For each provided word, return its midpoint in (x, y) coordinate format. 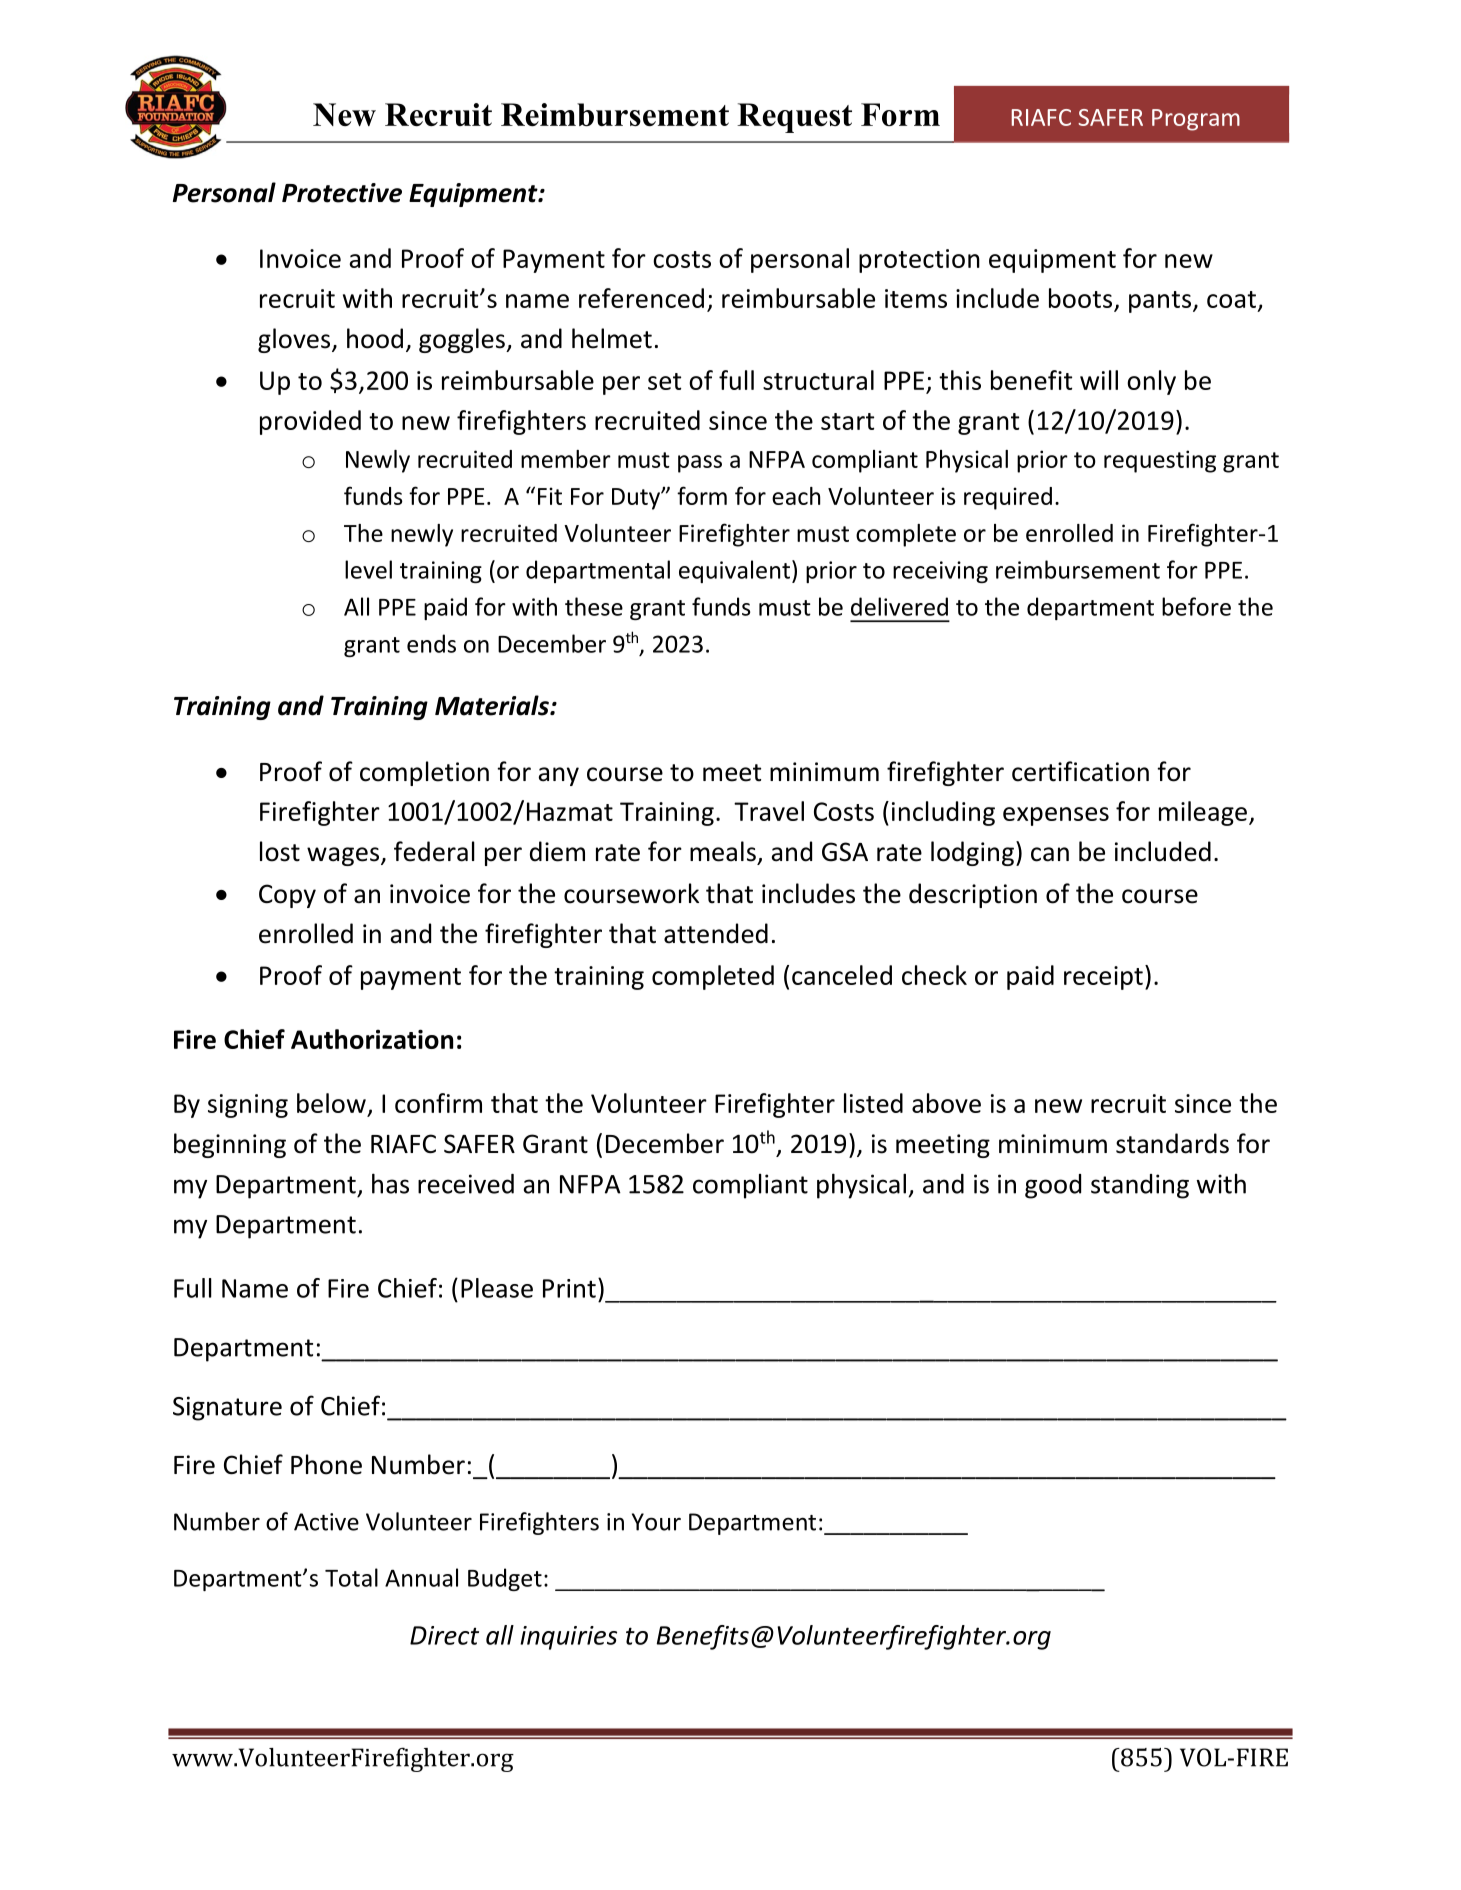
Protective (342, 193)
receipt (1103, 978)
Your (656, 1522)
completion (424, 773)
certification (1080, 771)
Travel (769, 811)
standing (1140, 1186)
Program (1196, 120)
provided (310, 422)
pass (700, 464)
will (1099, 380)
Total (351, 1577)
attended (716, 933)
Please (497, 1288)
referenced (641, 298)
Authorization (372, 1039)
